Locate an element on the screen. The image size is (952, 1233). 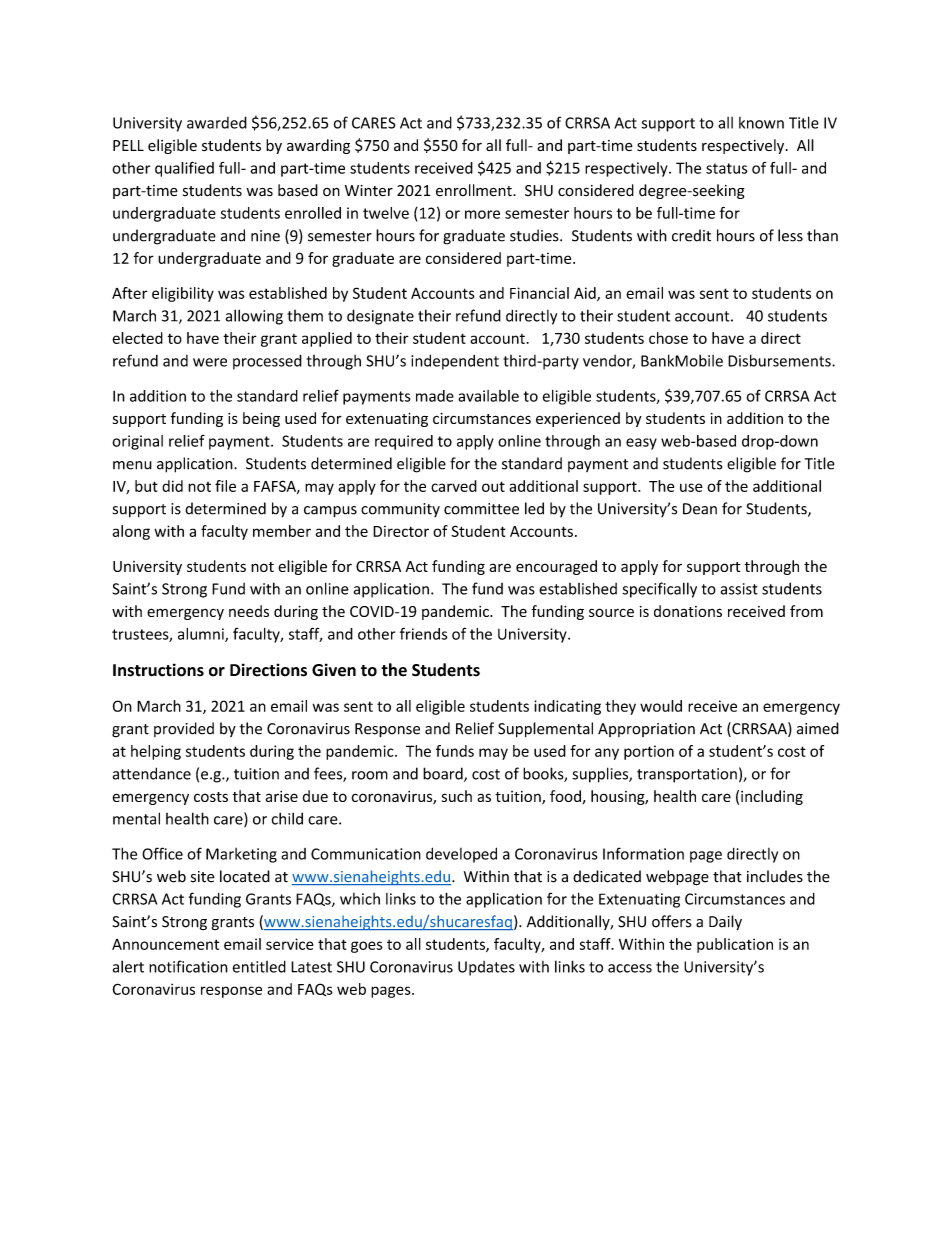
available is located at coordinates (488, 396).
